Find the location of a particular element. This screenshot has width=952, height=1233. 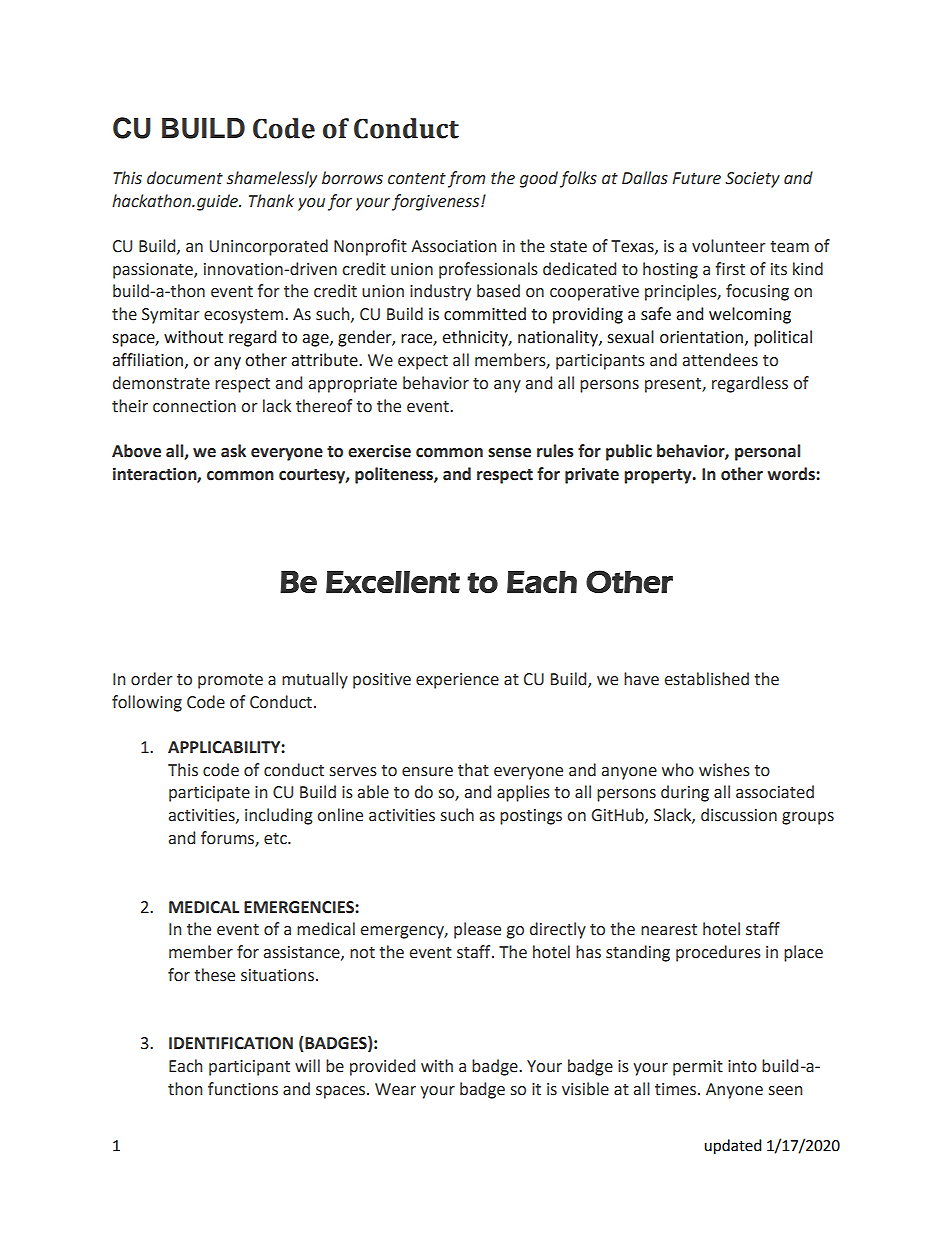

forgiveness is located at coordinates (437, 202).
